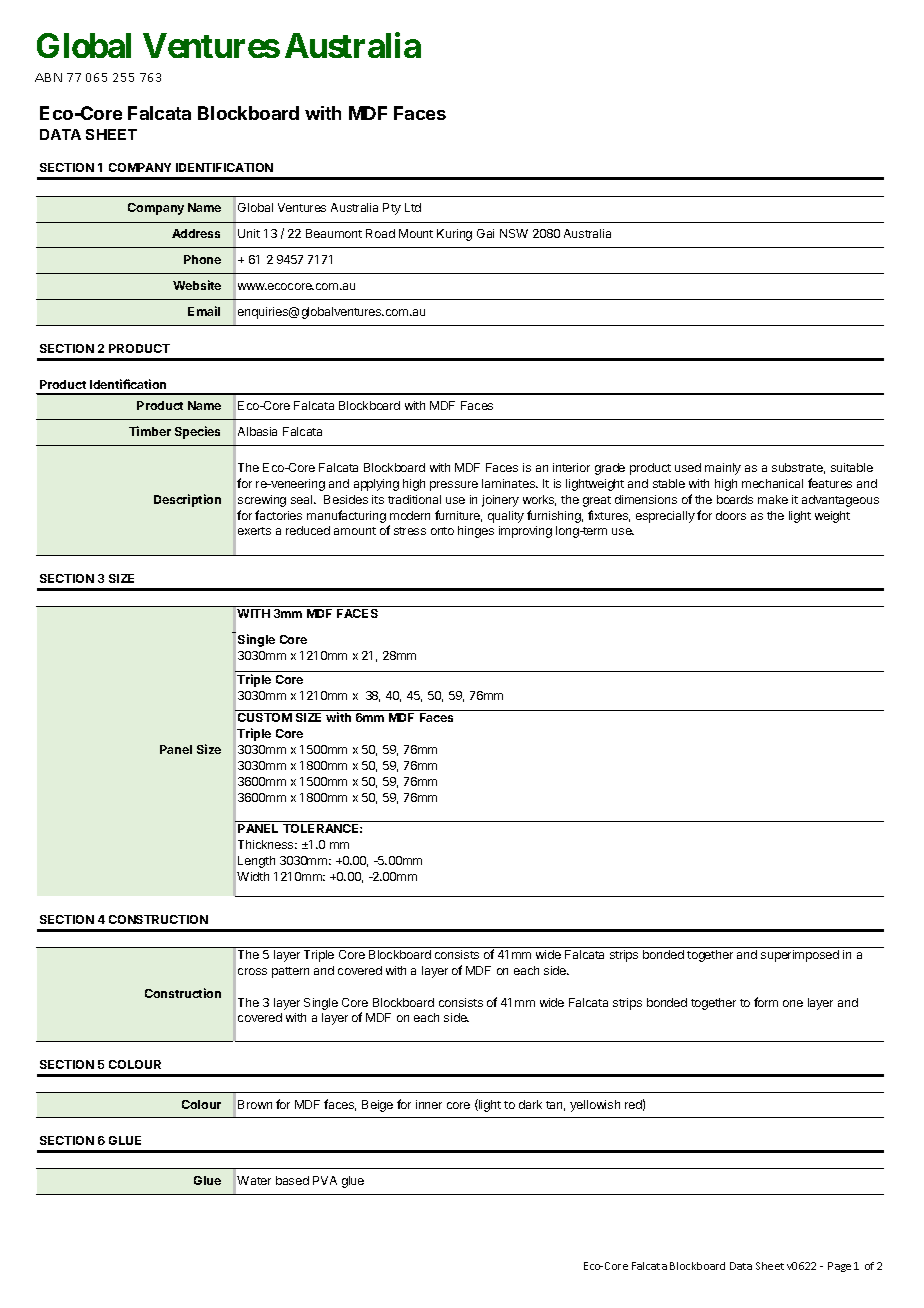 The width and height of the image is (924, 1308). Describe the element at coordinates (256, 862) in the image. I see `Length` at that location.
